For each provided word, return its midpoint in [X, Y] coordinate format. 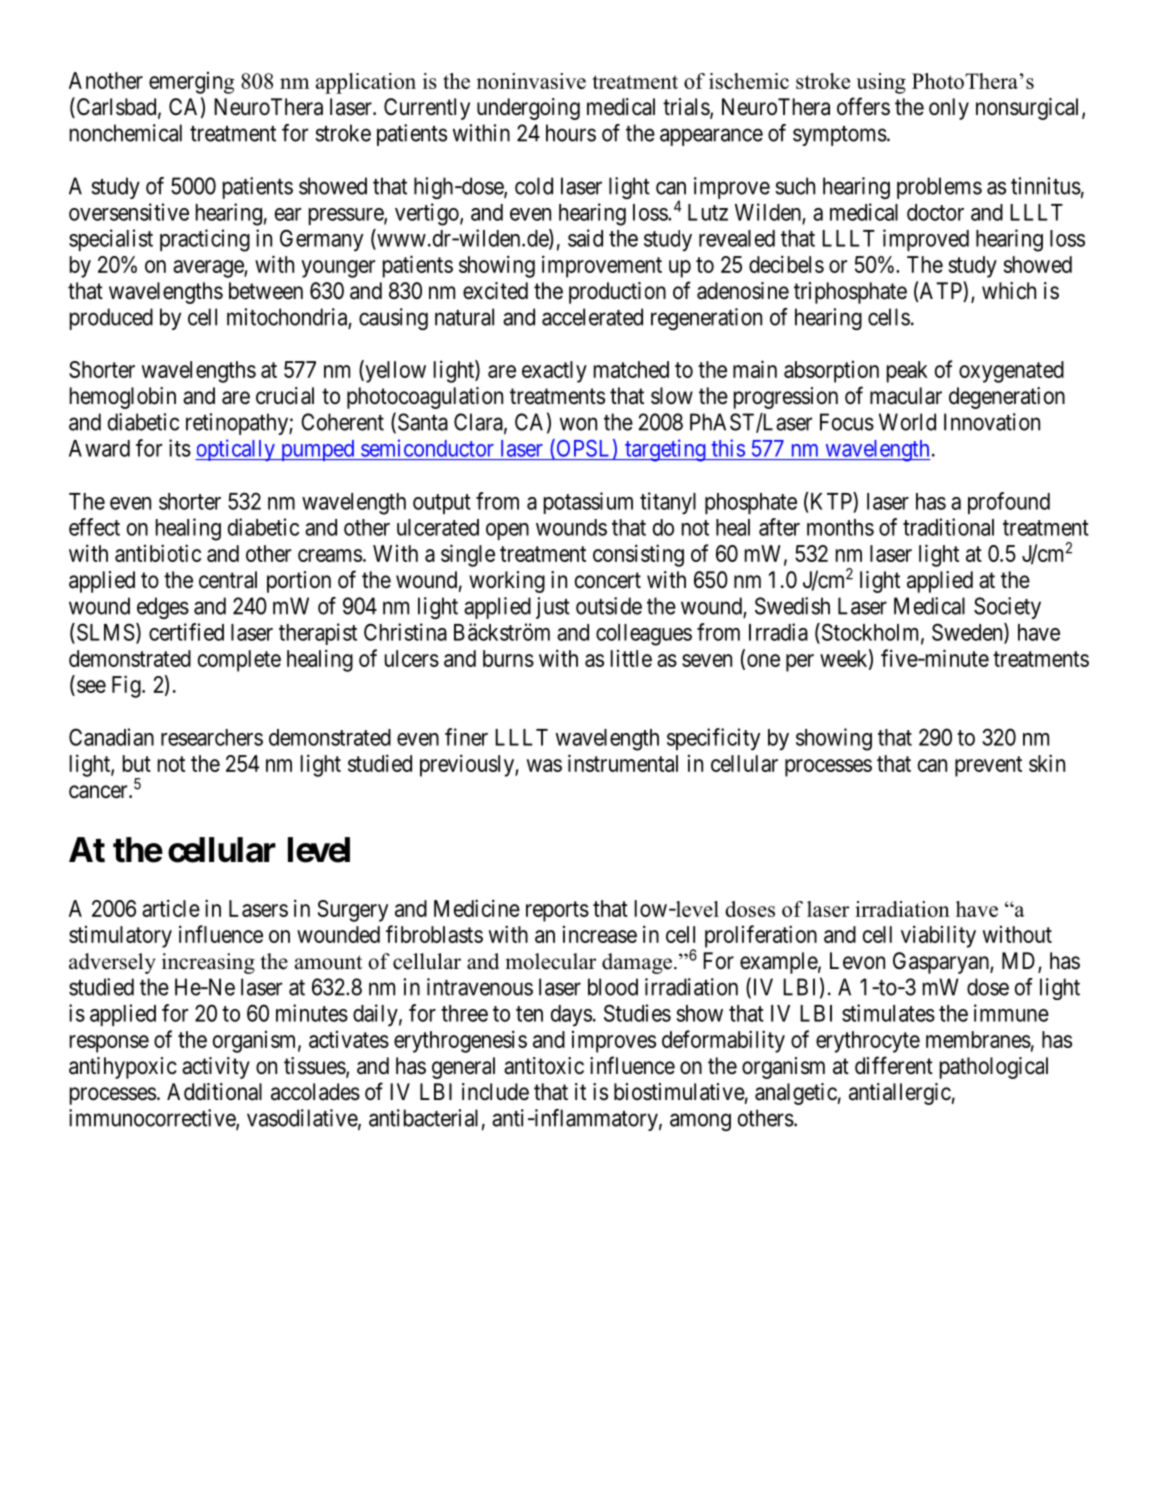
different [894, 1065]
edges [163, 608]
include [495, 1092]
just [553, 608]
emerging [191, 83]
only [949, 109]
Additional [214, 1092]
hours [571, 133]
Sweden [968, 633]
